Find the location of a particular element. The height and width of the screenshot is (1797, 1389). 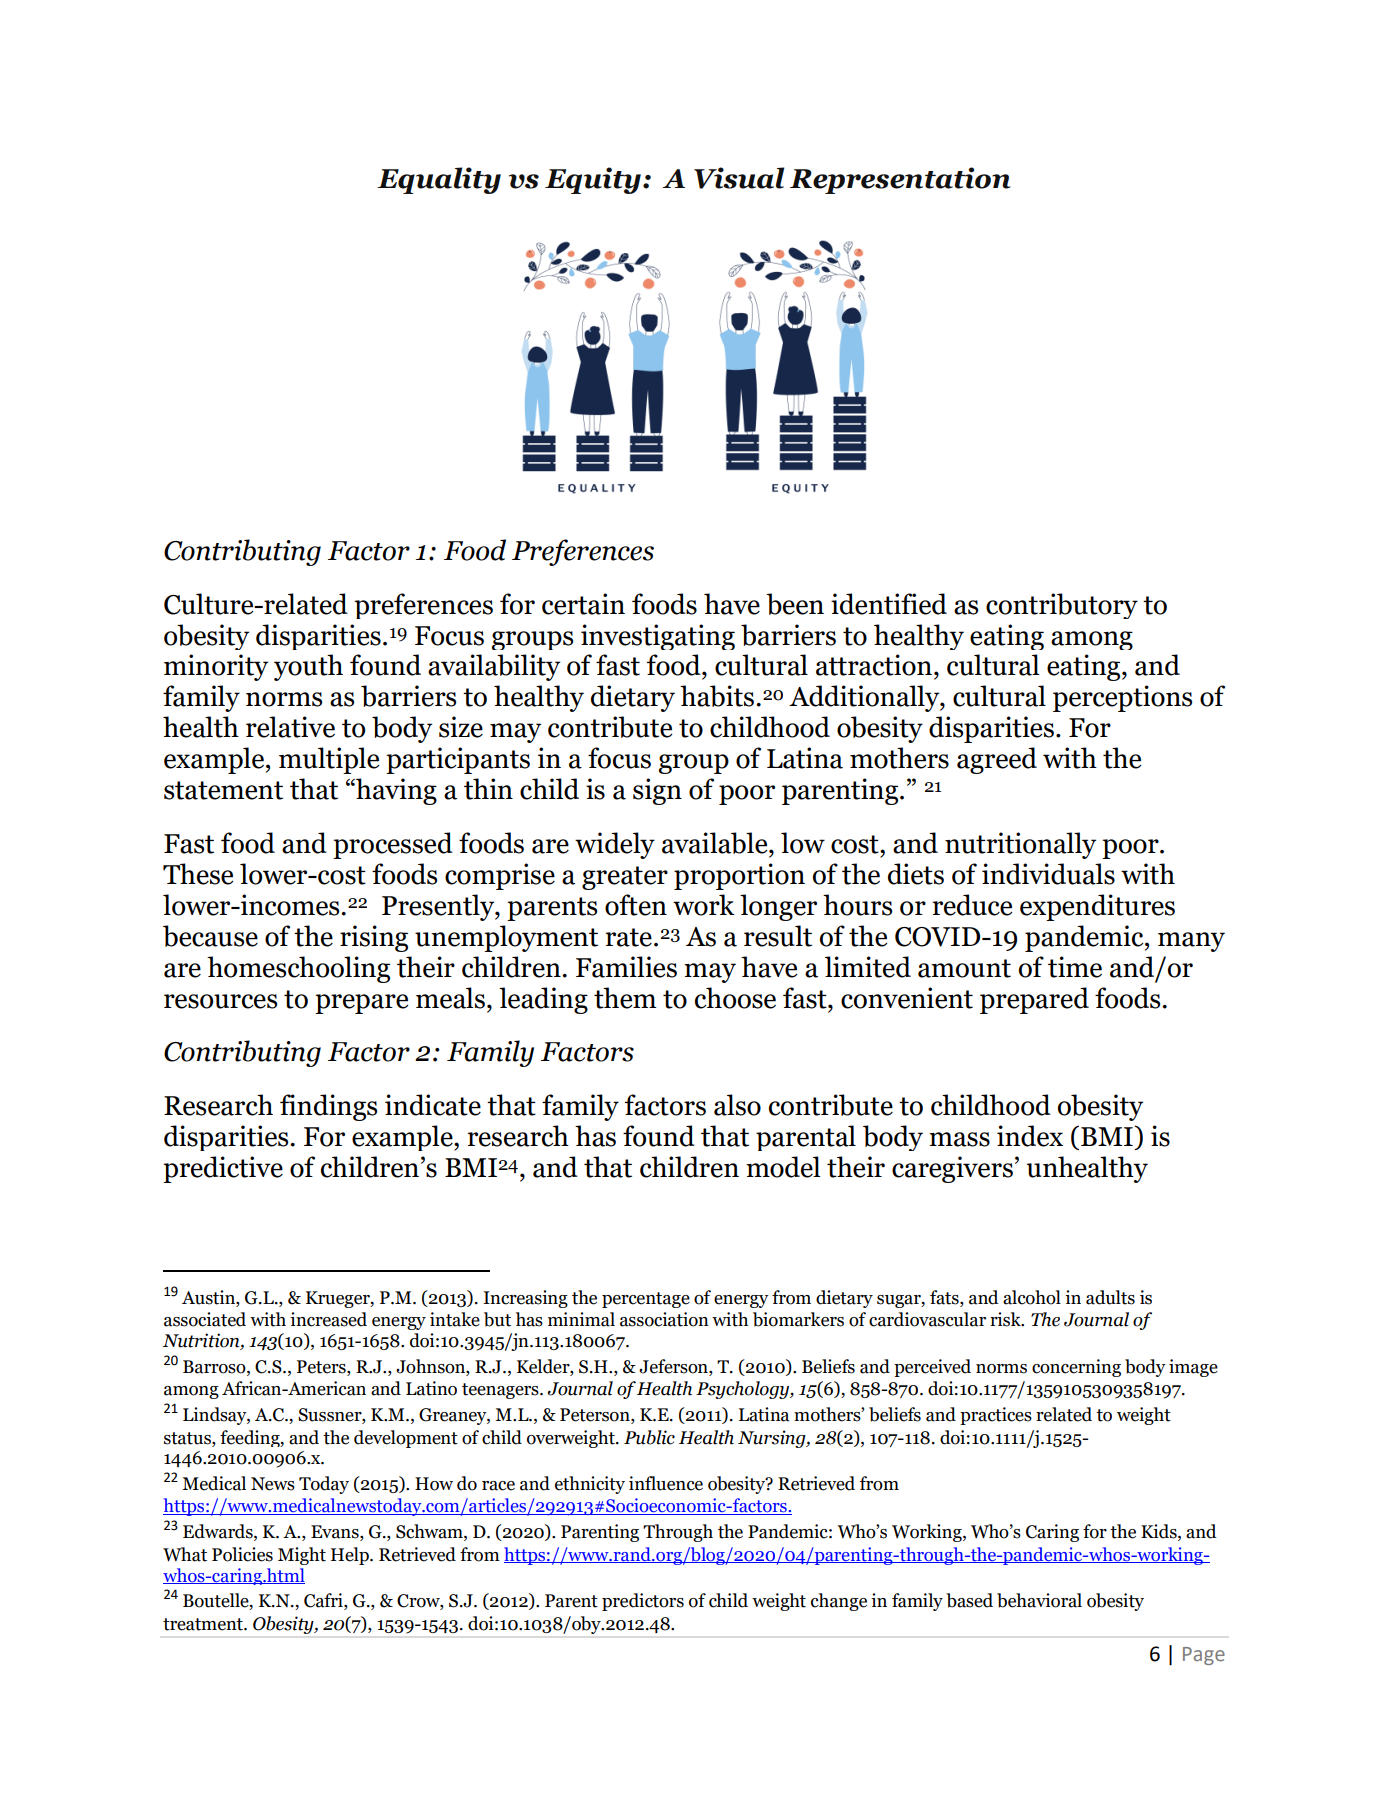

Visual is located at coordinates (739, 178).
